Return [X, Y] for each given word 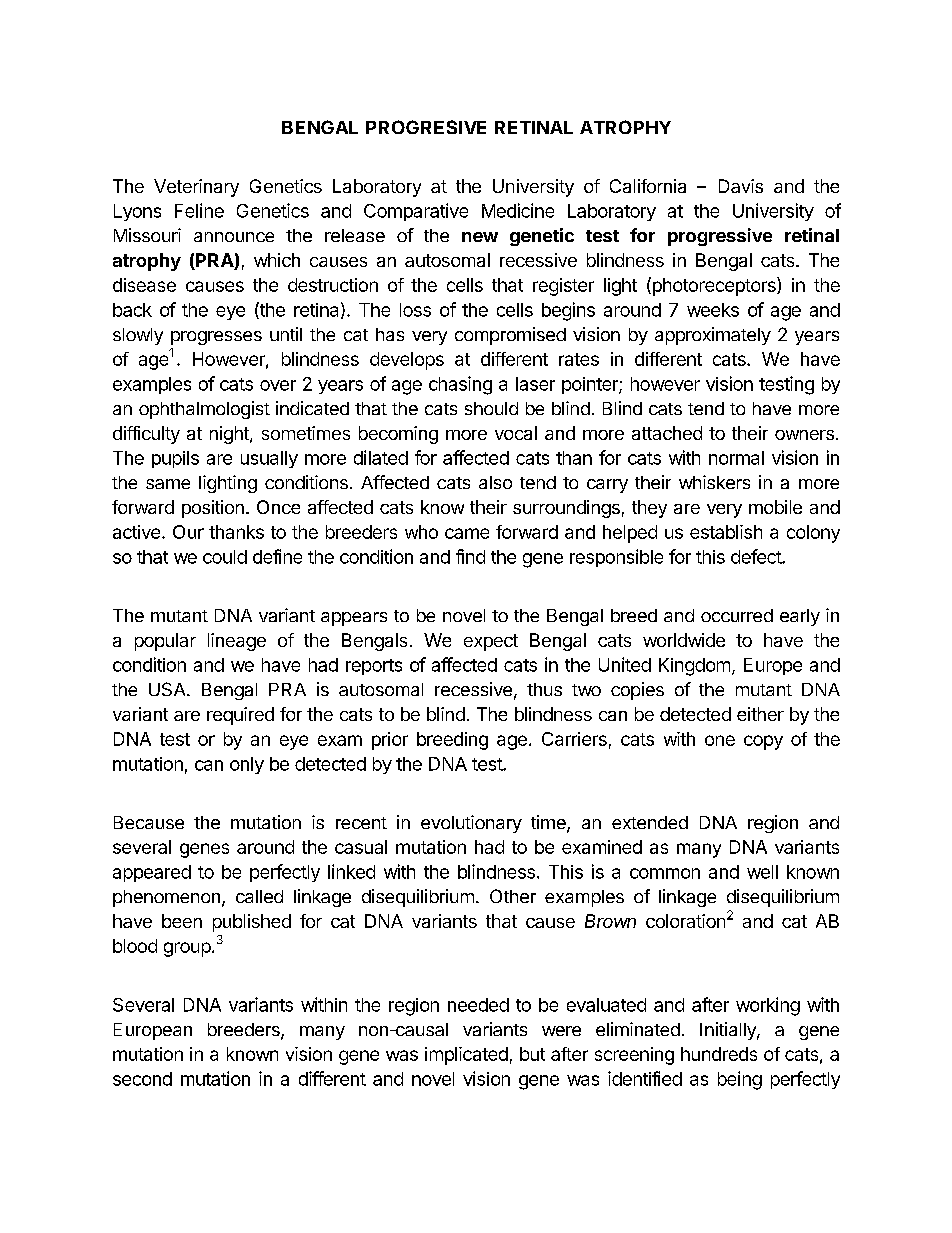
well [762, 872]
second [142, 1079]
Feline [199, 210]
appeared [152, 873]
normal [736, 458]
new [480, 237]
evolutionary [471, 824]
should [491, 408]
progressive [720, 237]
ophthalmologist [204, 410]
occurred [737, 615]
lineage [237, 642]
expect [491, 642]
